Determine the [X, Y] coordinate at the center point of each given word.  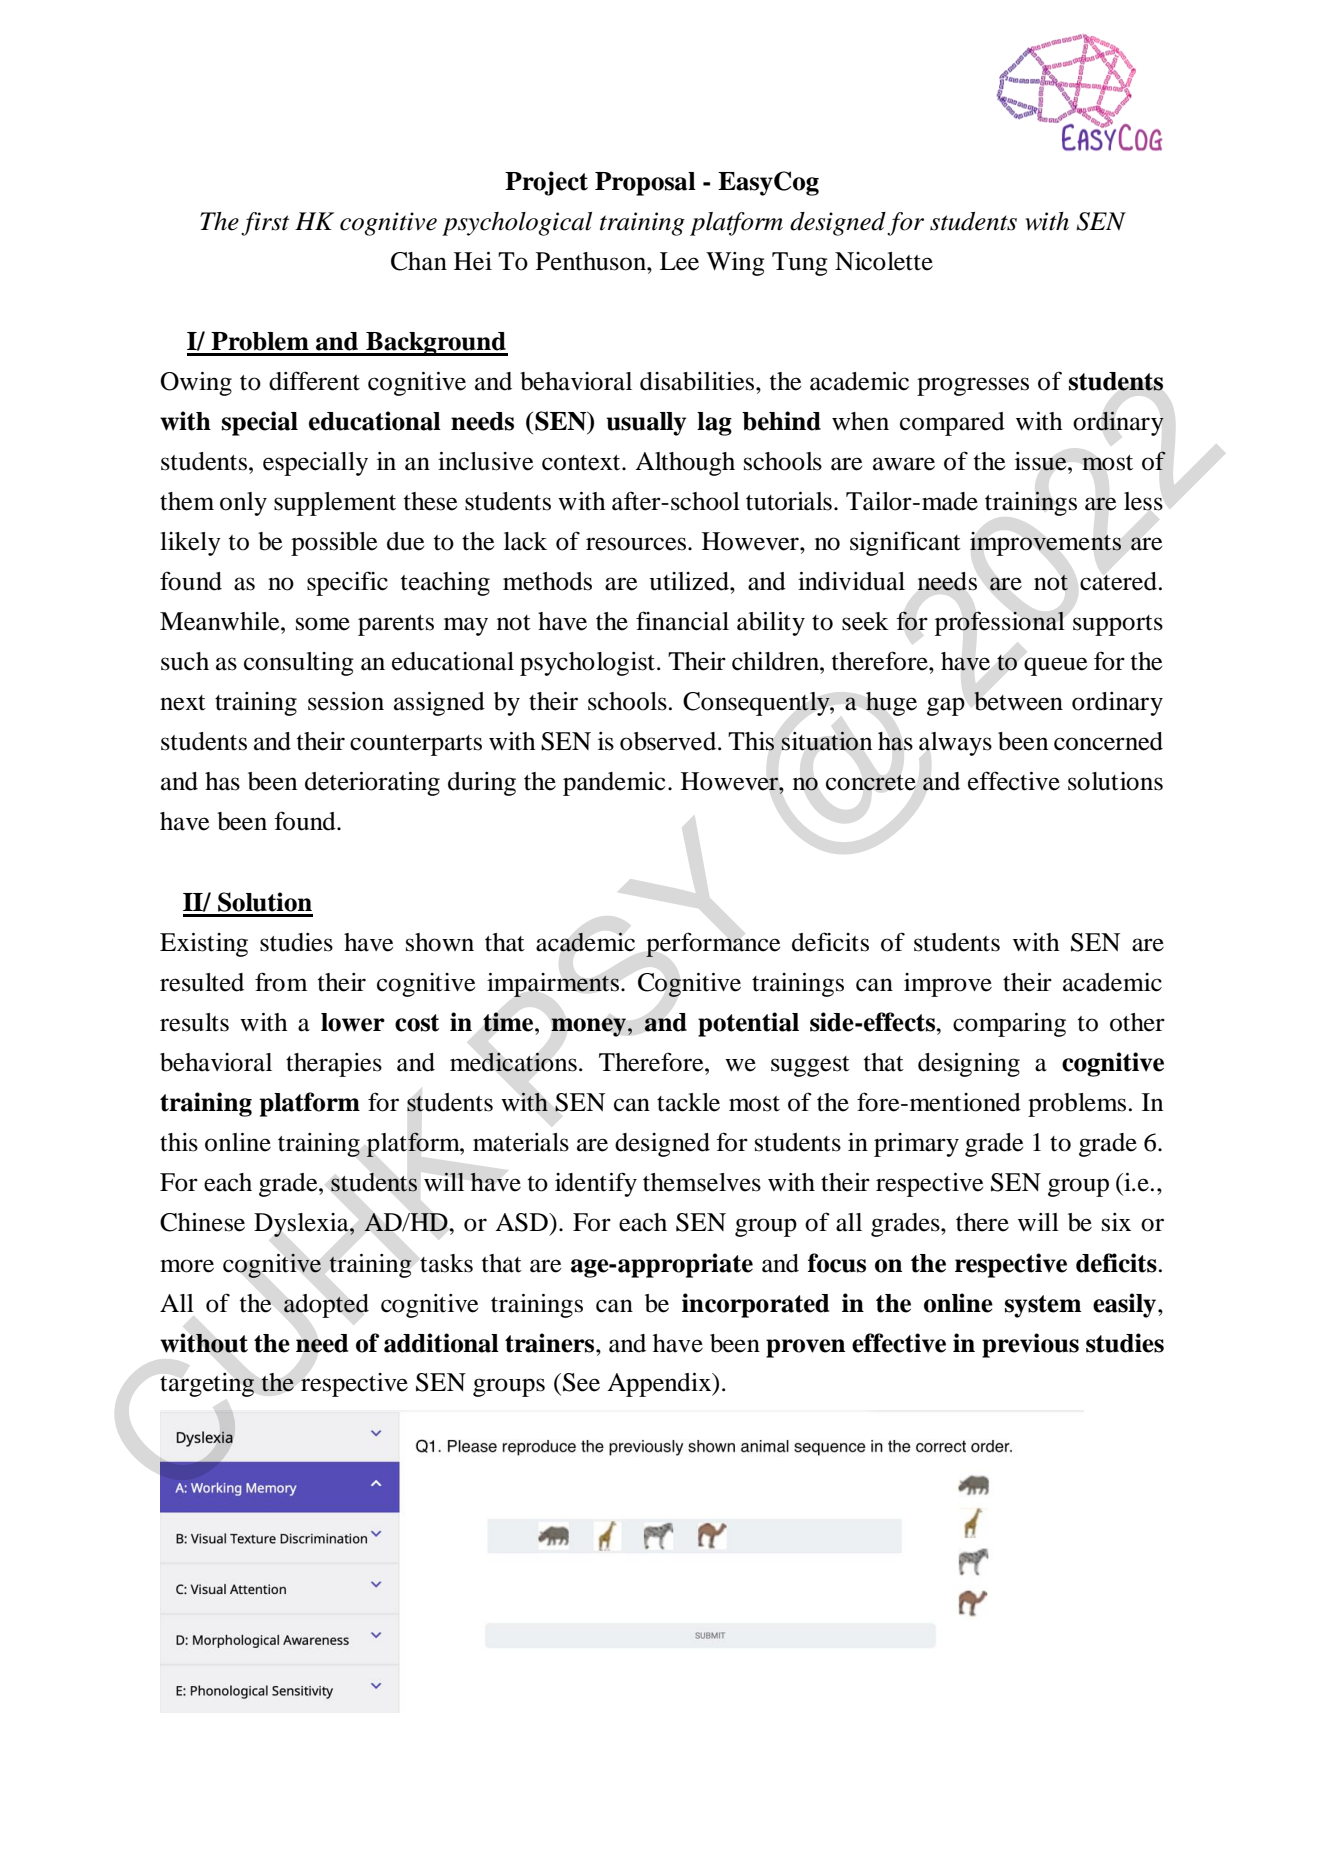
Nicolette [884, 261]
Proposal [645, 184]
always [955, 744]
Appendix [660, 1385]
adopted [326, 1306]
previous [1030, 1345]
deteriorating [372, 784]
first [265, 224]
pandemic [614, 784]
